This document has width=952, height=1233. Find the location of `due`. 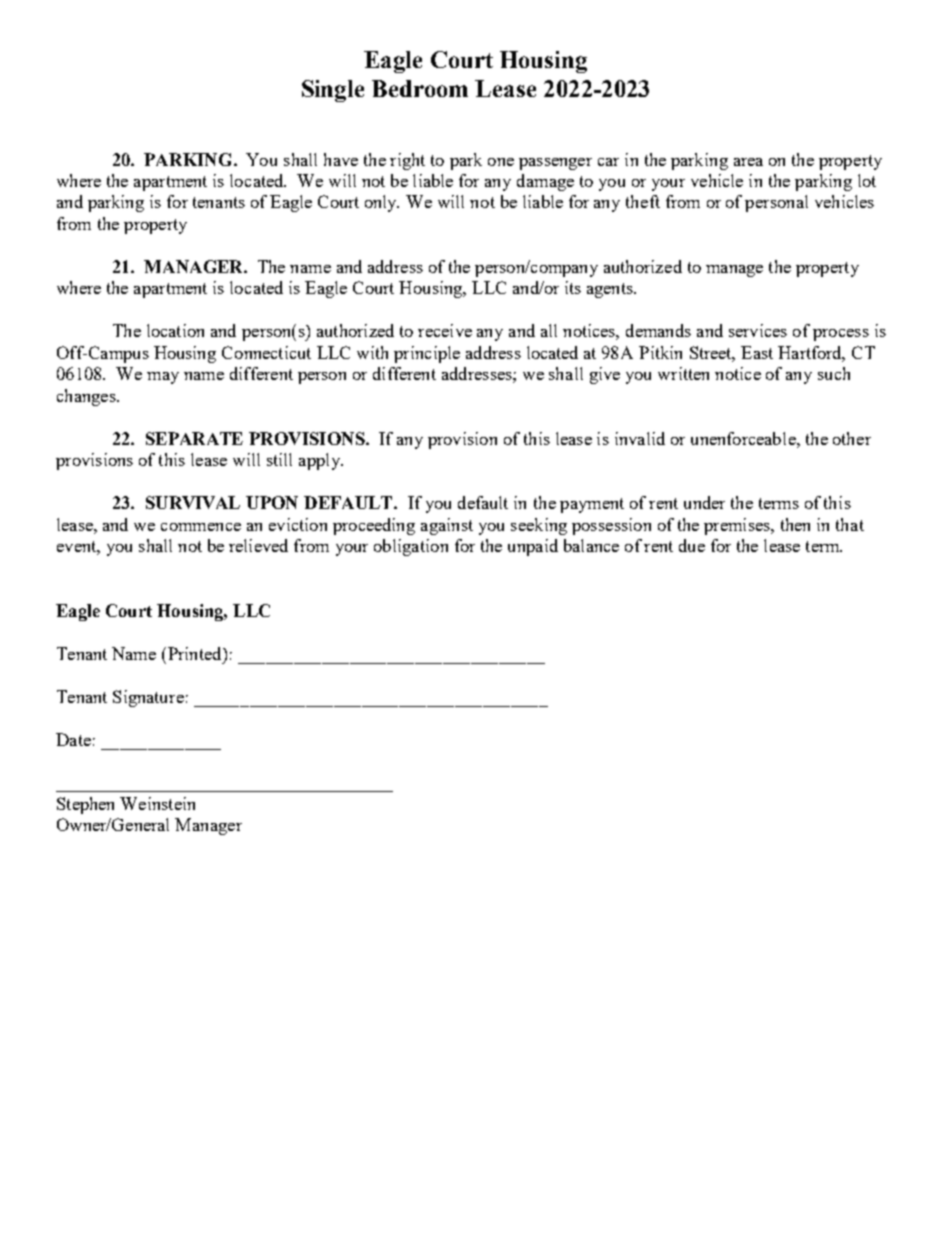

due is located at coordinates (692, 545).
